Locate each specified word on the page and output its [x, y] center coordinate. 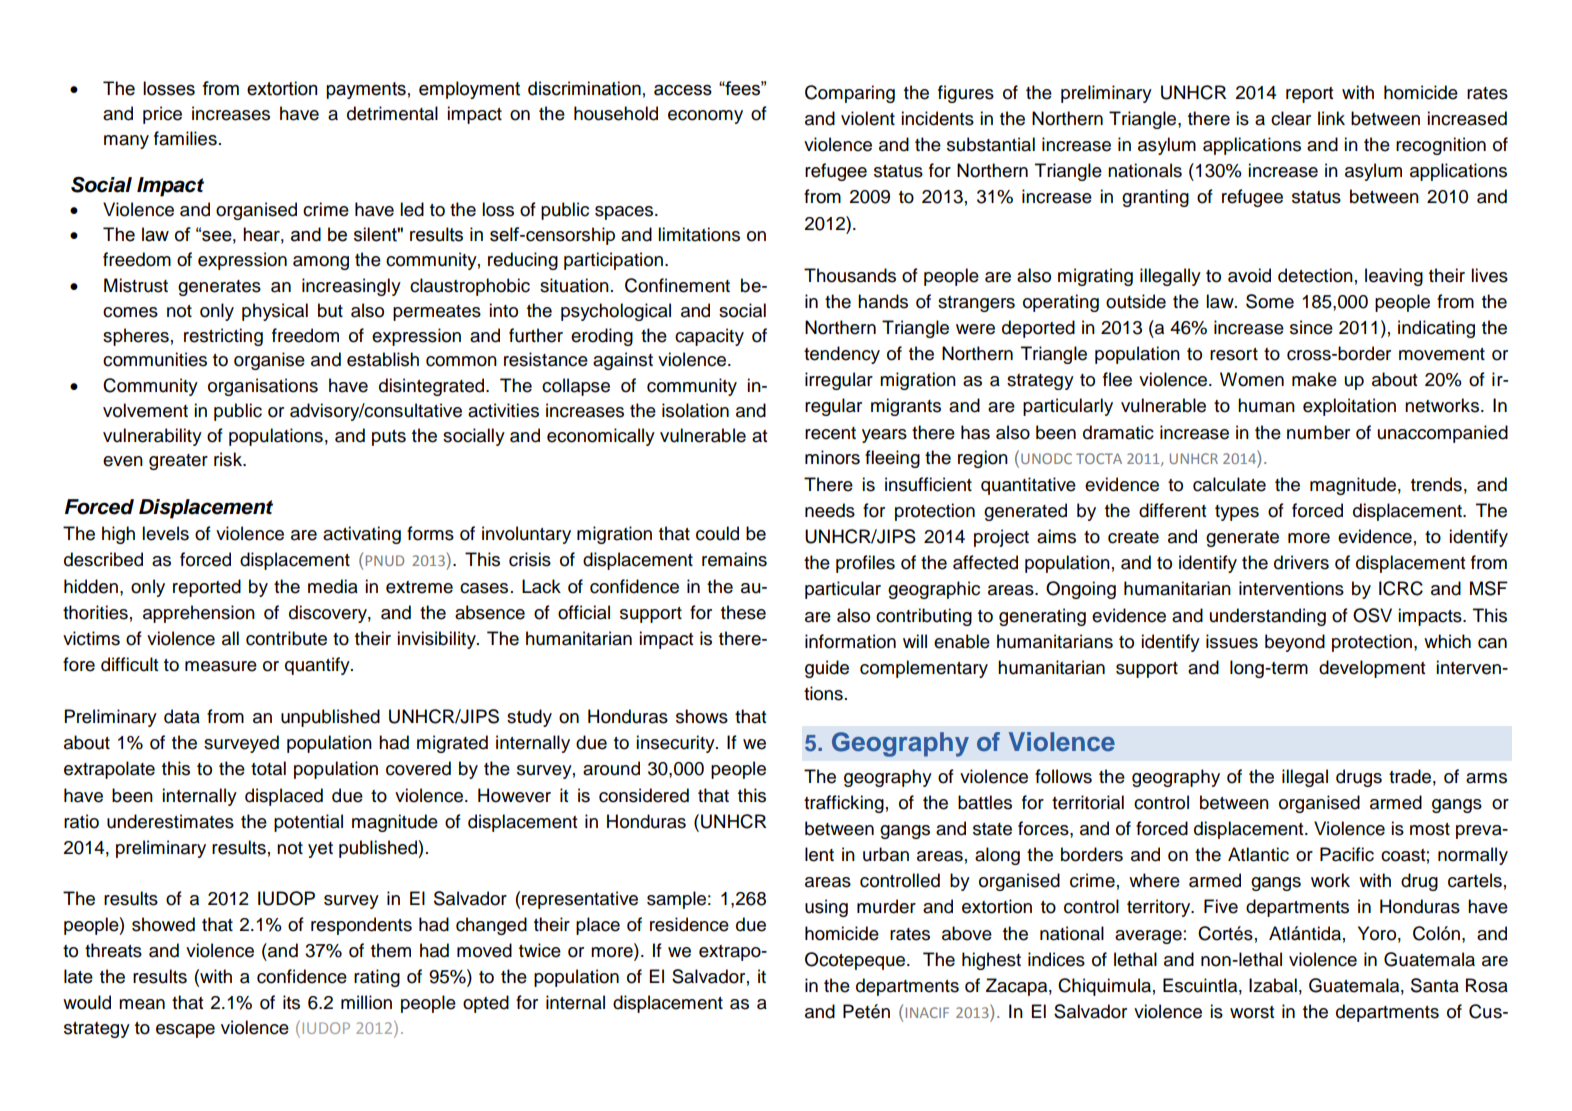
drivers [1301, 562]
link [1331, 118]
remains [734, 559]
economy [705, 117]
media [333, 586]
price [162, 115]
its [291, 1002]
